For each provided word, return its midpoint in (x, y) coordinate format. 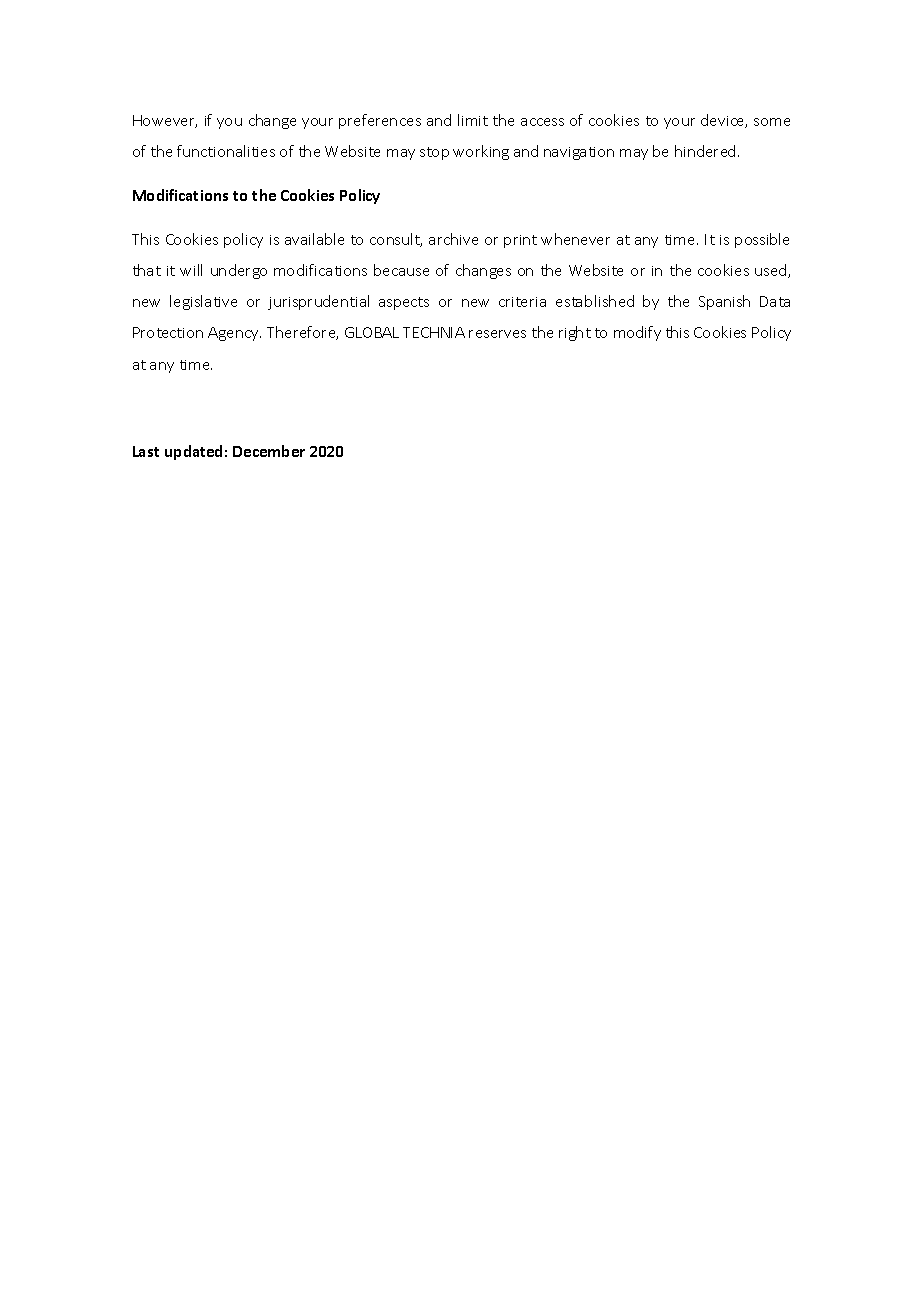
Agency (234, 334)
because (401, 270)
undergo (239, 271)
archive (453, 239)
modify (637, 333)
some (772, 122)
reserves (497, 334)
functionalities (226, 151)
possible (762, 240)
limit (473, 120)
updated (193, 452)
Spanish (724, 302)
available (314, 239)
